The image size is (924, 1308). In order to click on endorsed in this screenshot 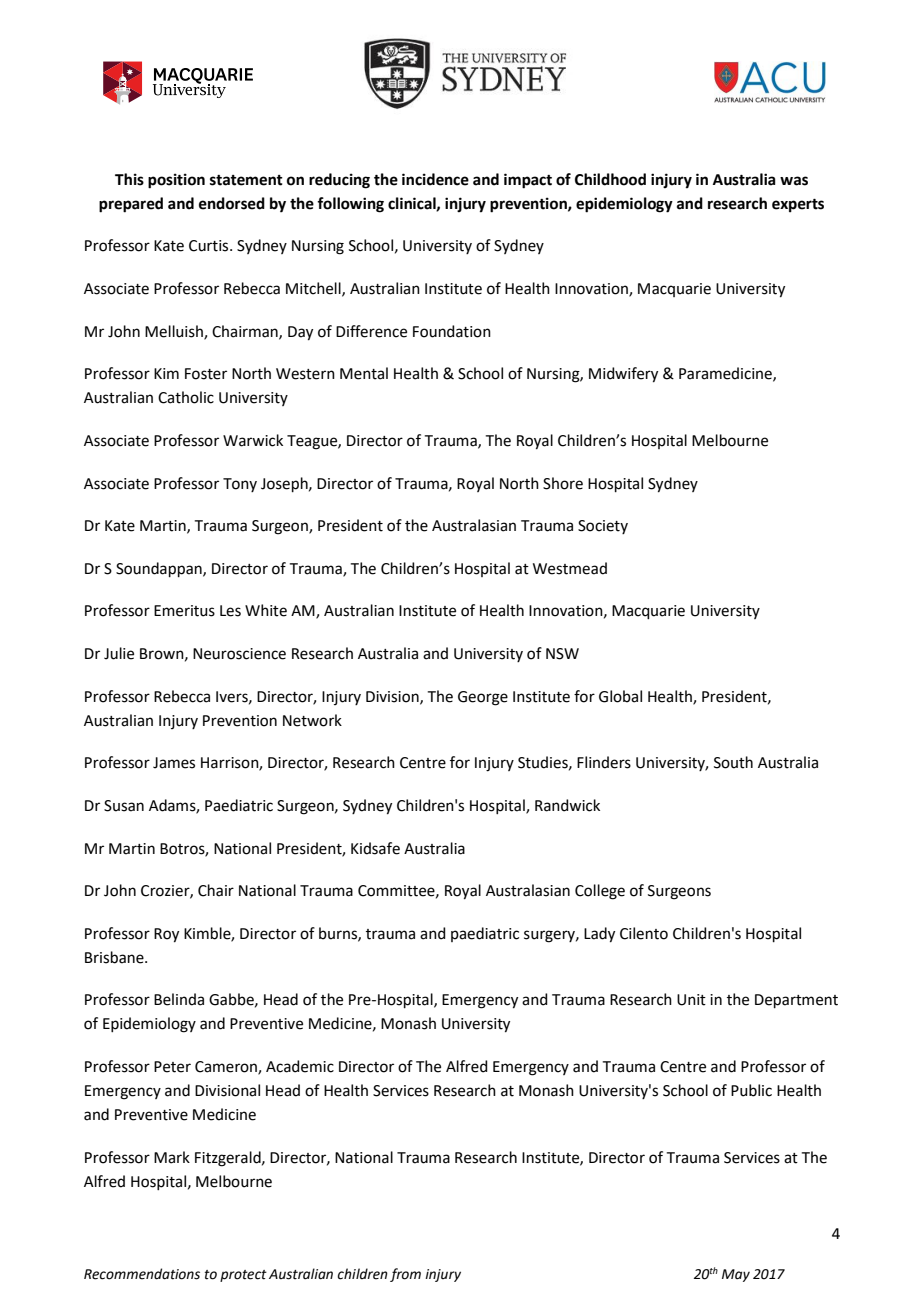, I will do `click(232, 203)`.
